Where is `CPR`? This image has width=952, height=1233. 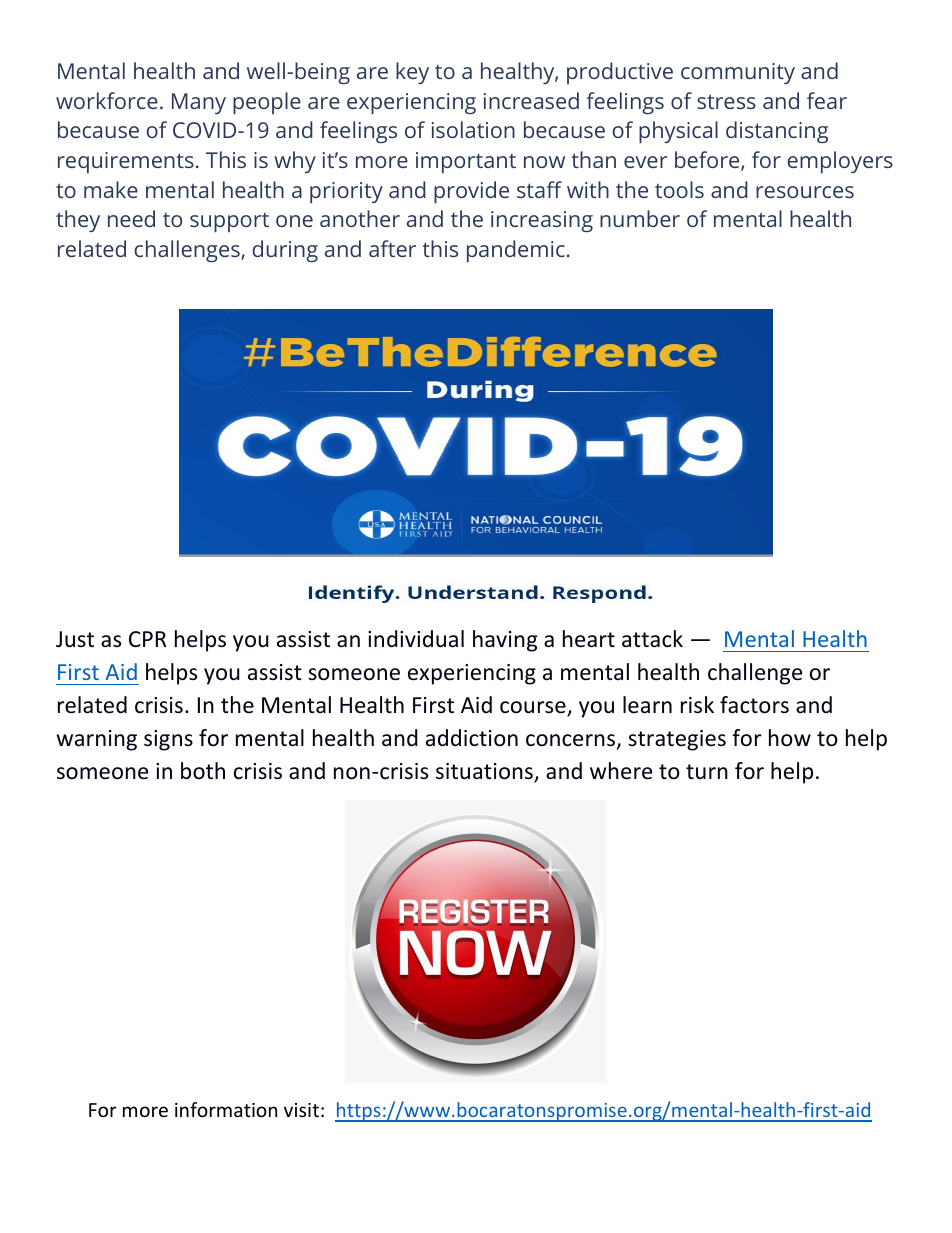 CPR is located at coordinates (148, 639).
